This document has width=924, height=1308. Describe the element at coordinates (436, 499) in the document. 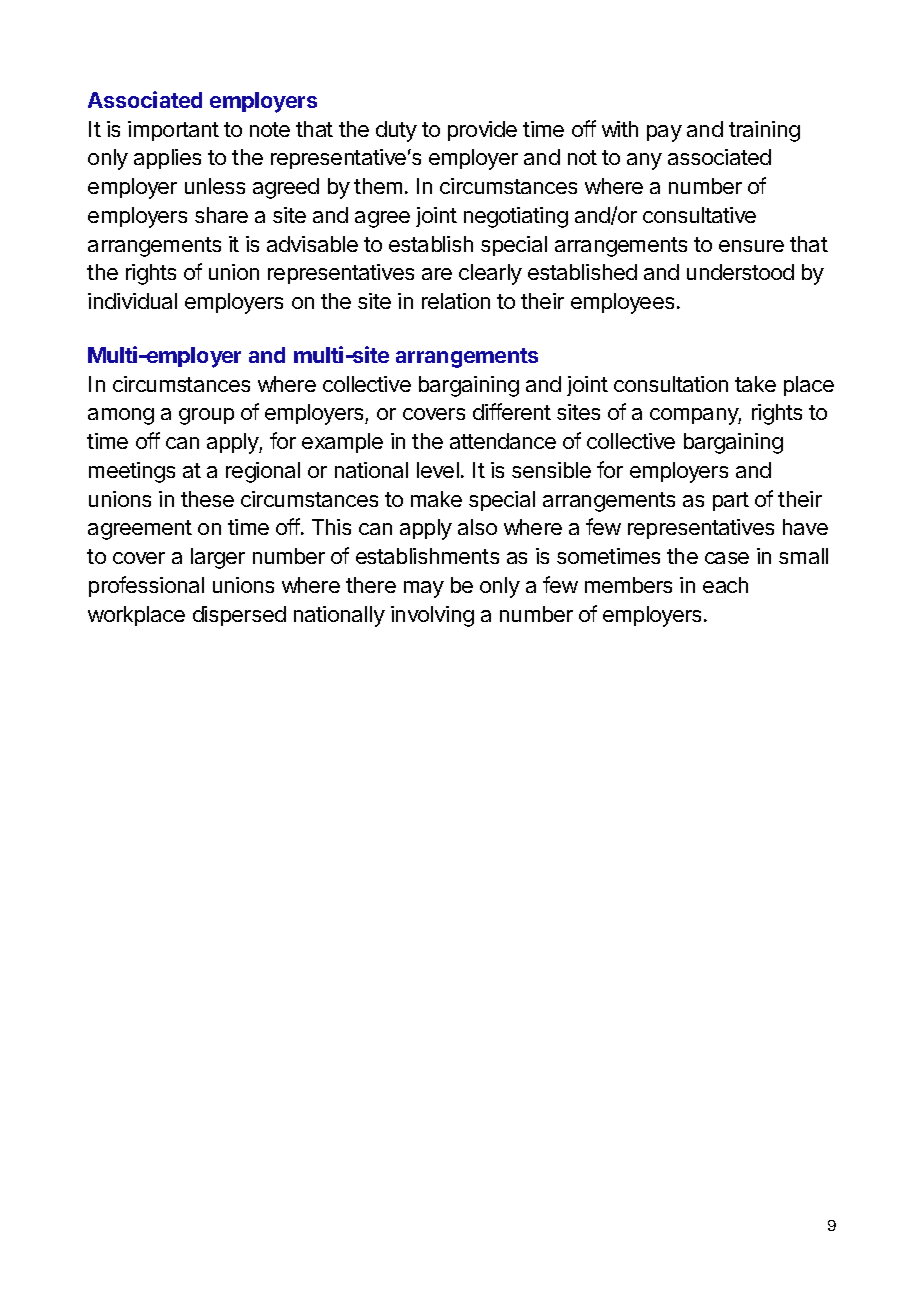

I see `make` at that location.
